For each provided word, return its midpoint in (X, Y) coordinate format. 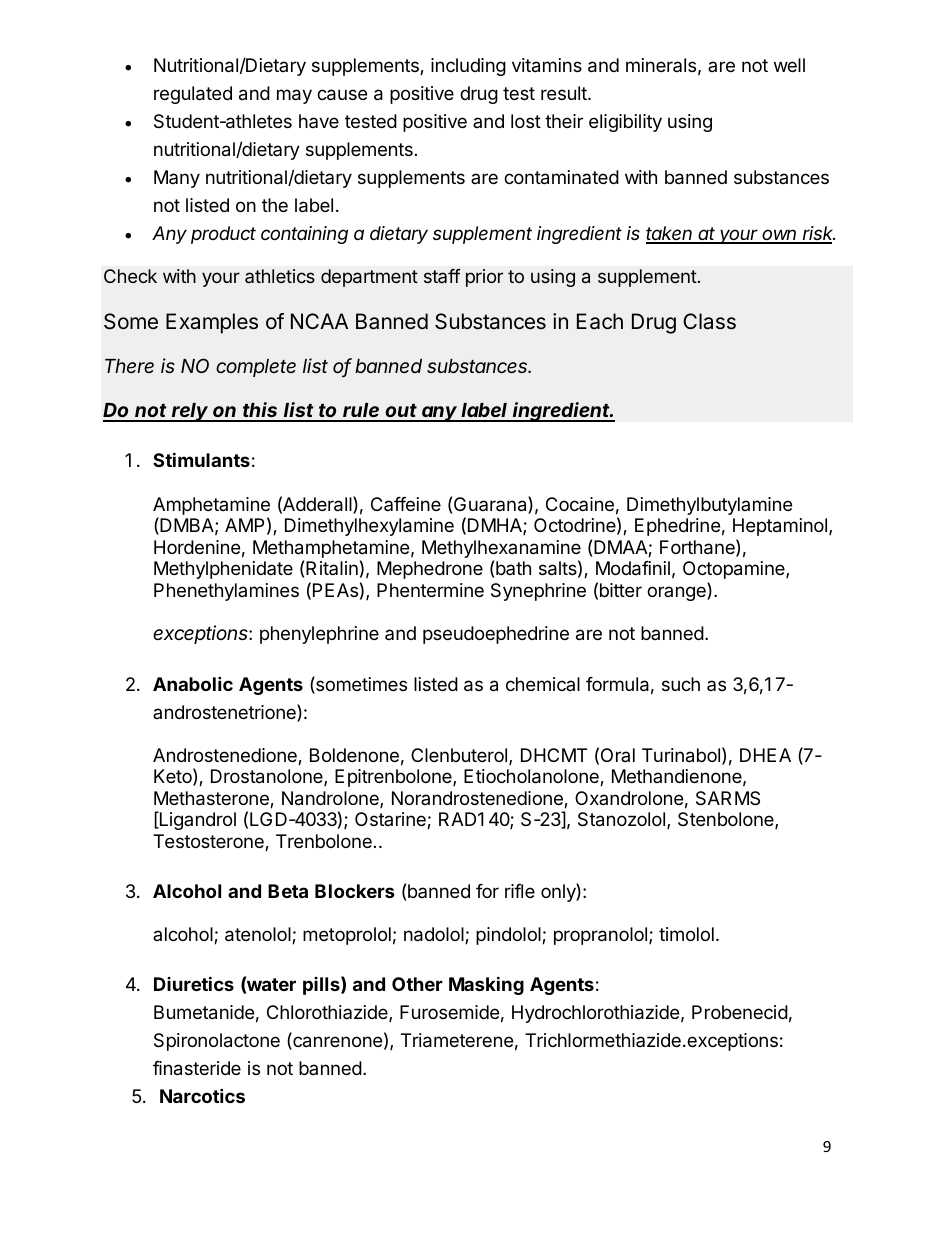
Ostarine (391, 820)
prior (484, 278)
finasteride (197, 1068)
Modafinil (633, 568)
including (468, 67)
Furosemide (449, 1012)
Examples (212, 323)
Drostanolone (268, 777)
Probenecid (740, 1012)
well (789, 65)
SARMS (728, 798)
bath (513, 568)
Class (709, 321)
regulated (193, 95)
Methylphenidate (223, 570)
